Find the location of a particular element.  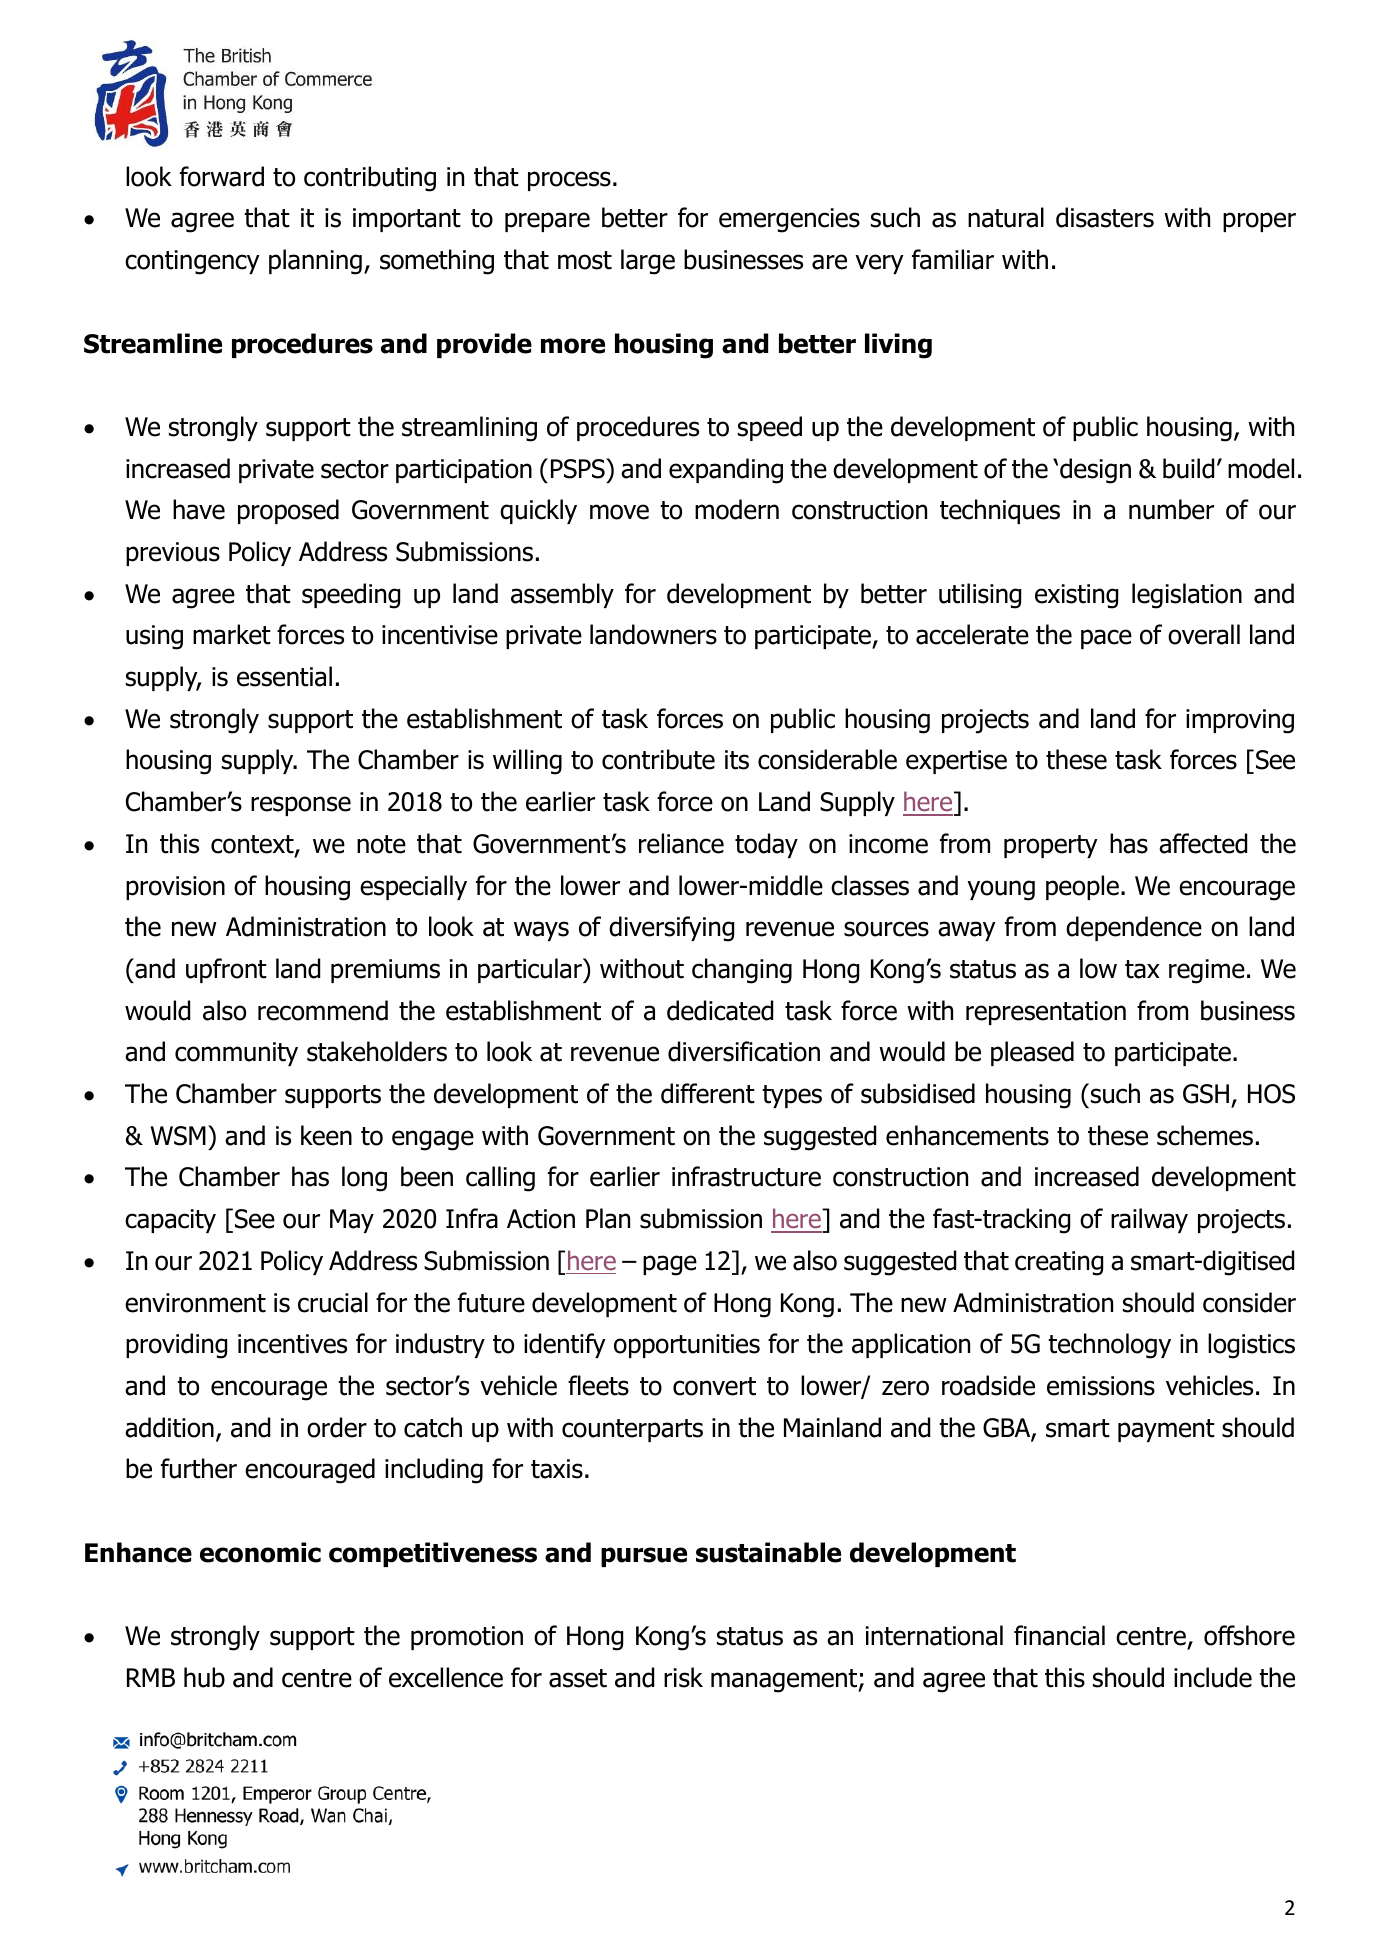

financial is located at coordinates (1059, 1635).
